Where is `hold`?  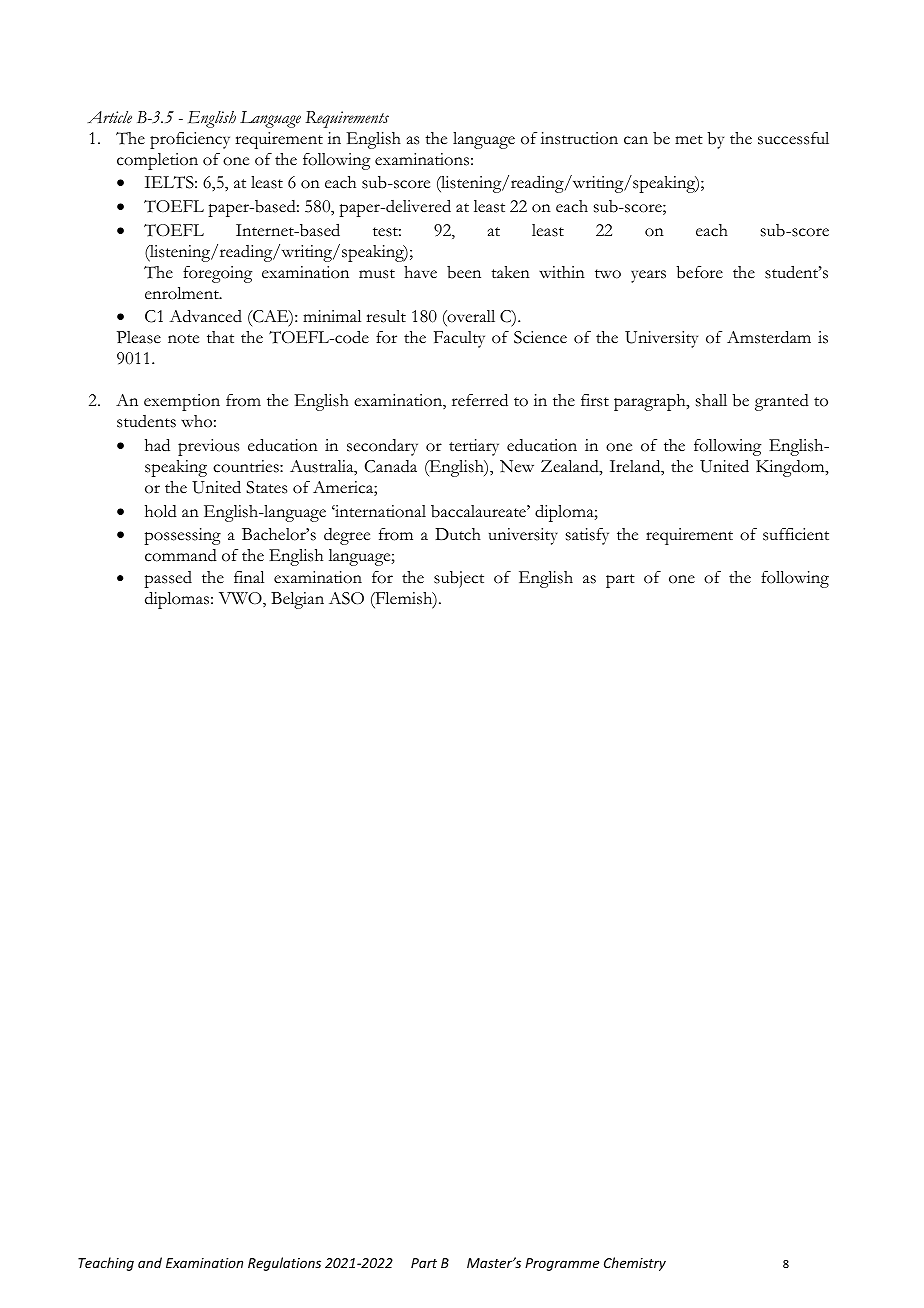 hold is located at coordinates (161, 511).
